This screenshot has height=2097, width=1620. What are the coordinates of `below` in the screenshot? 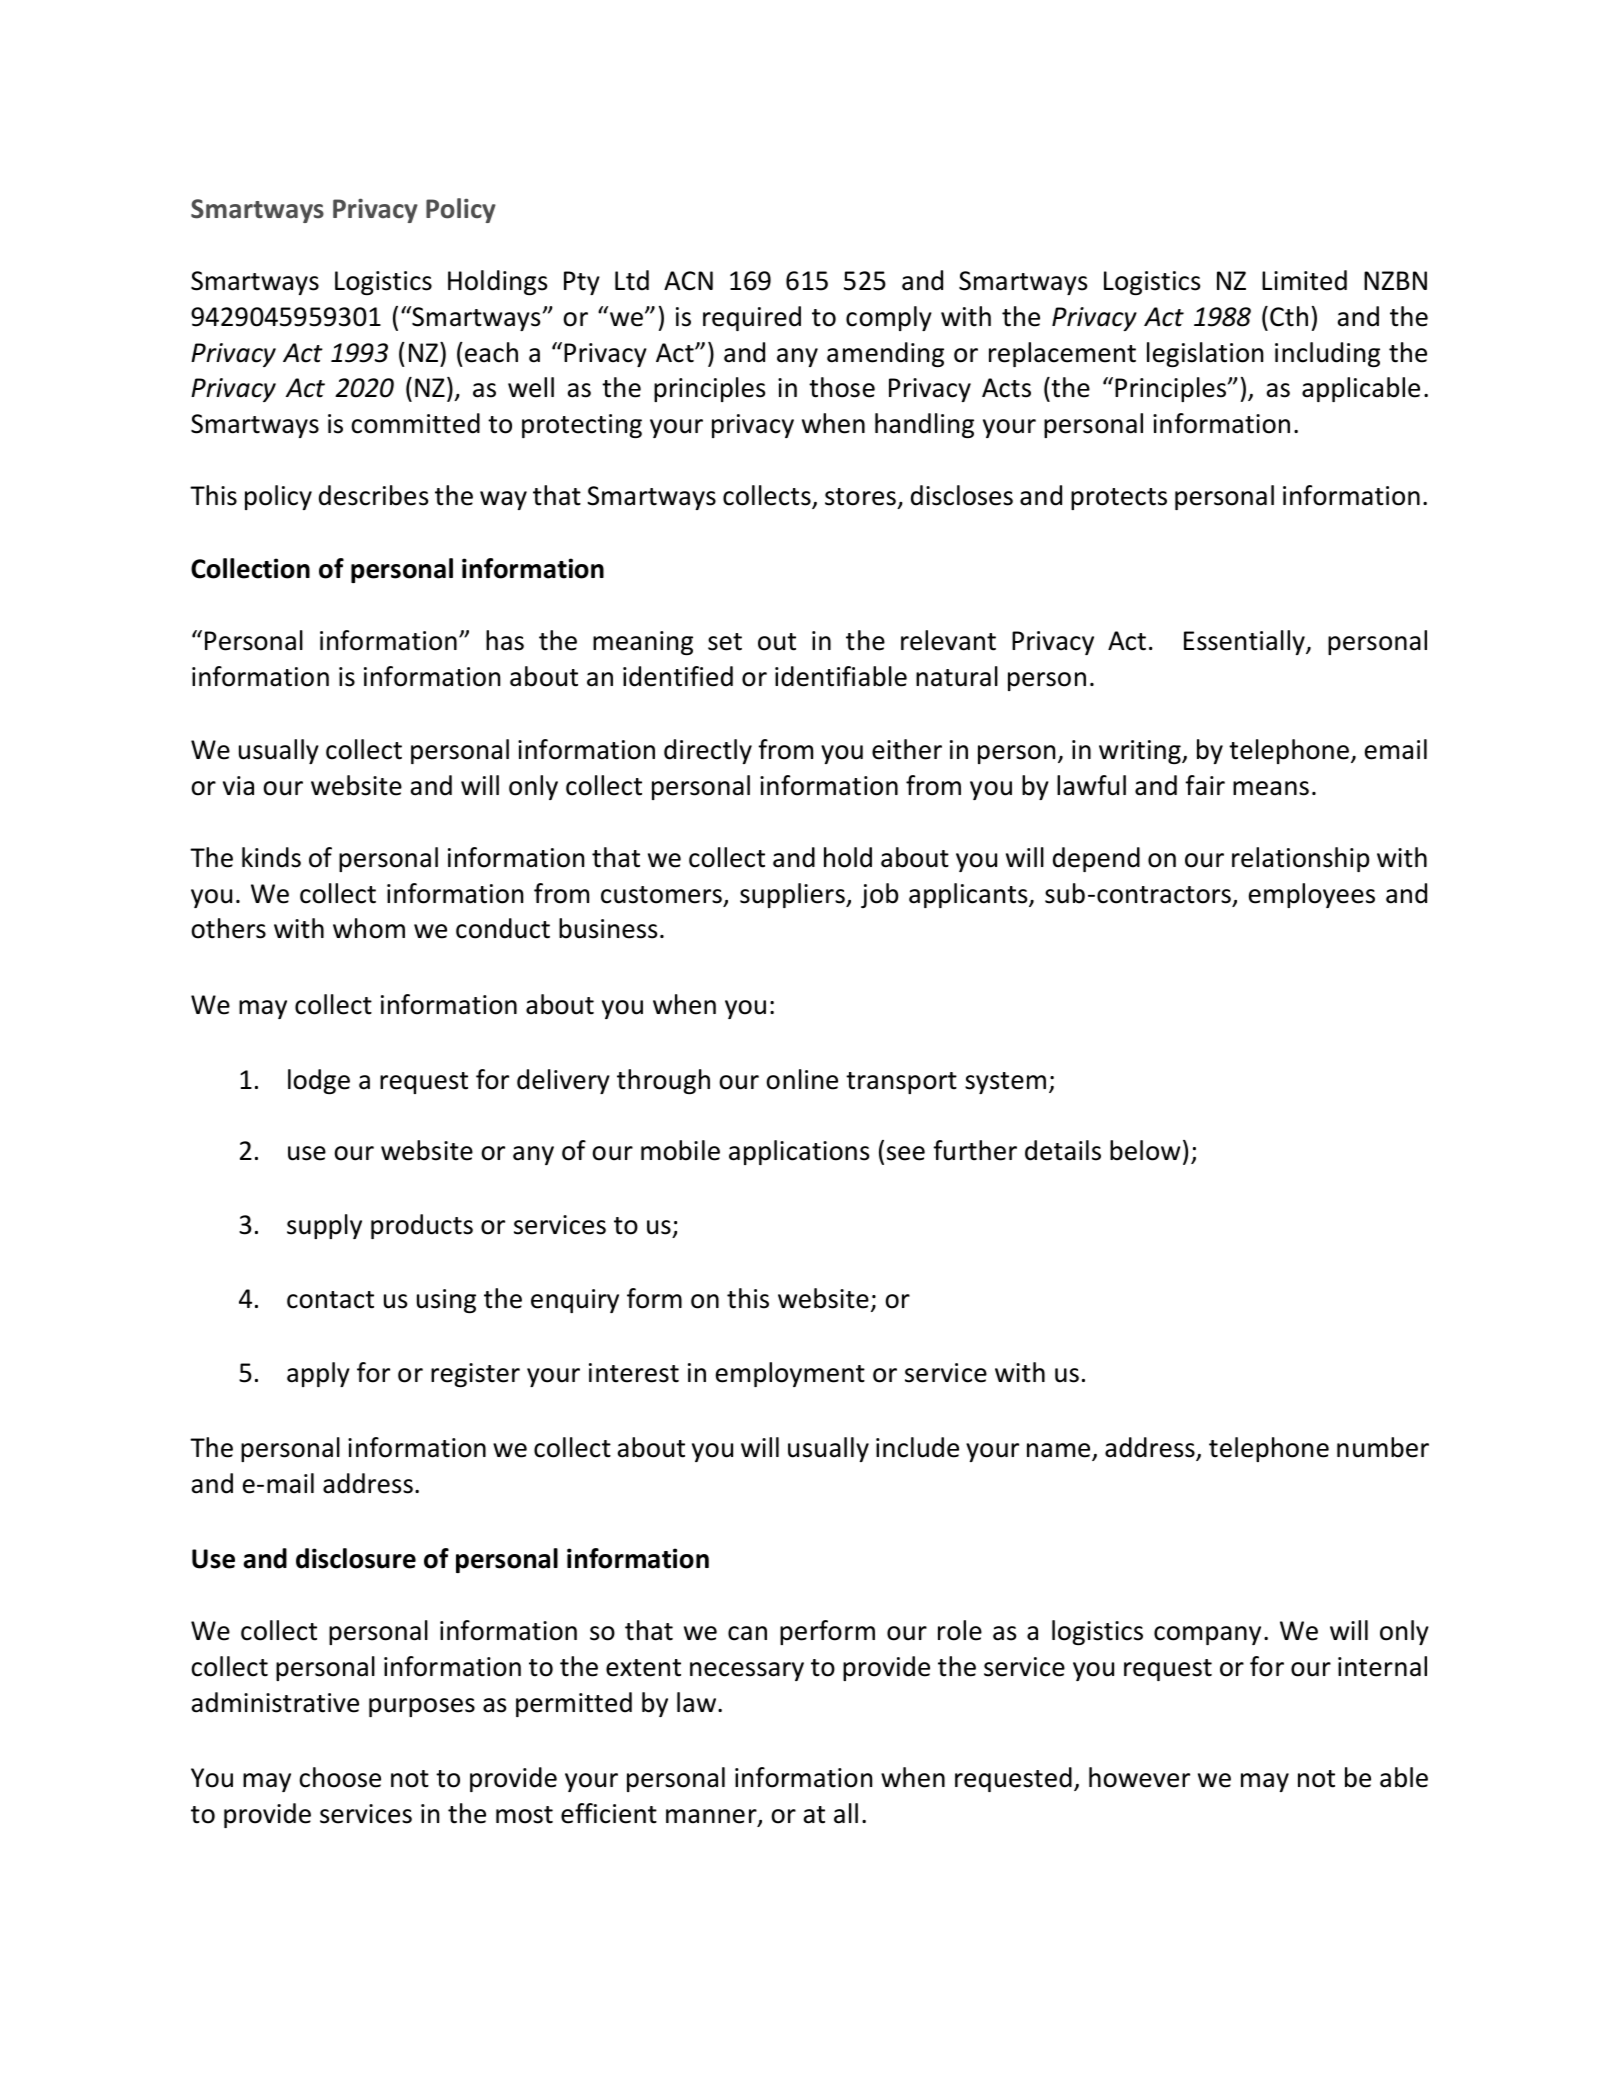 It's located at (1145, 1150).
